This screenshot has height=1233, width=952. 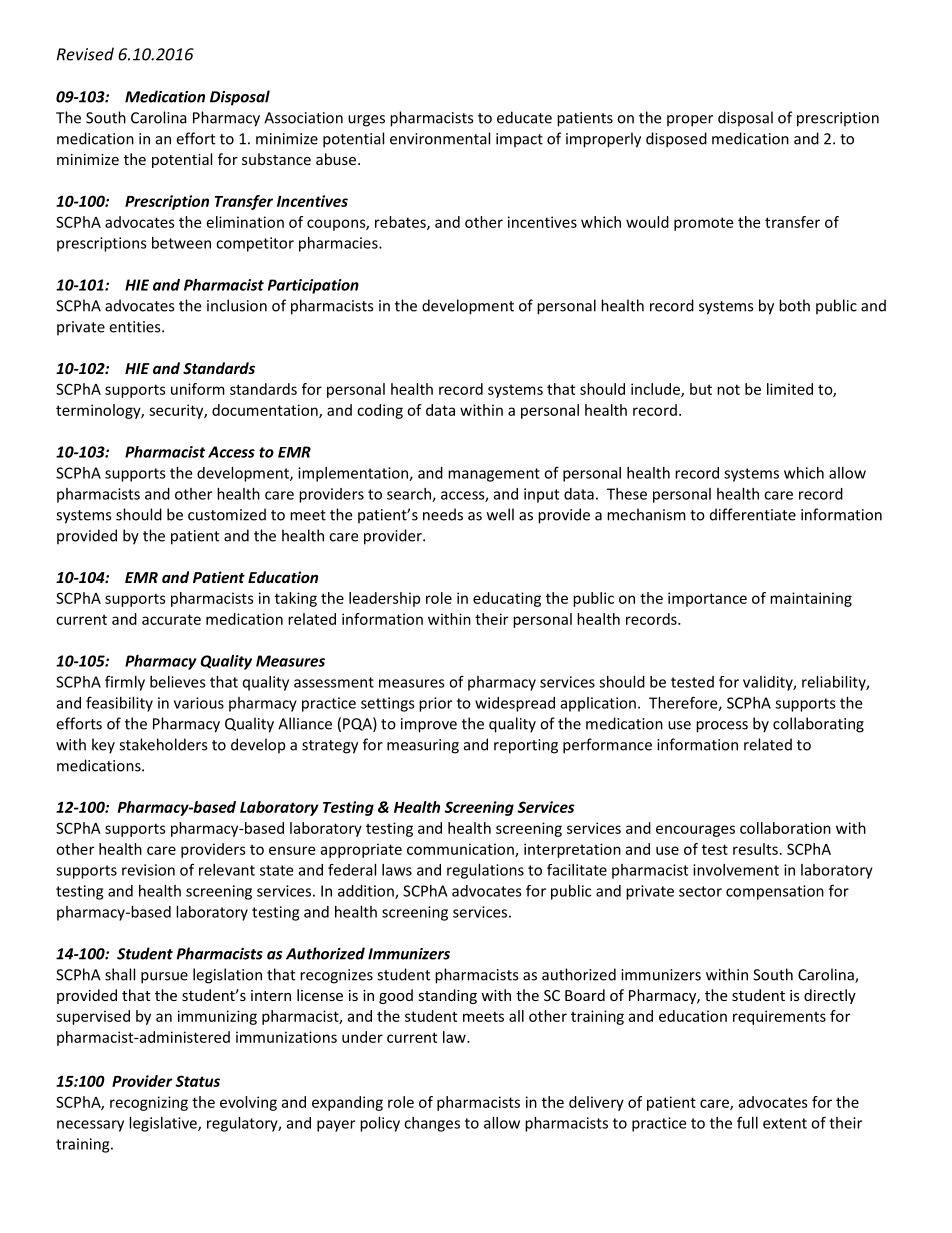 I want to click on process, so click(x=722, y=727).
